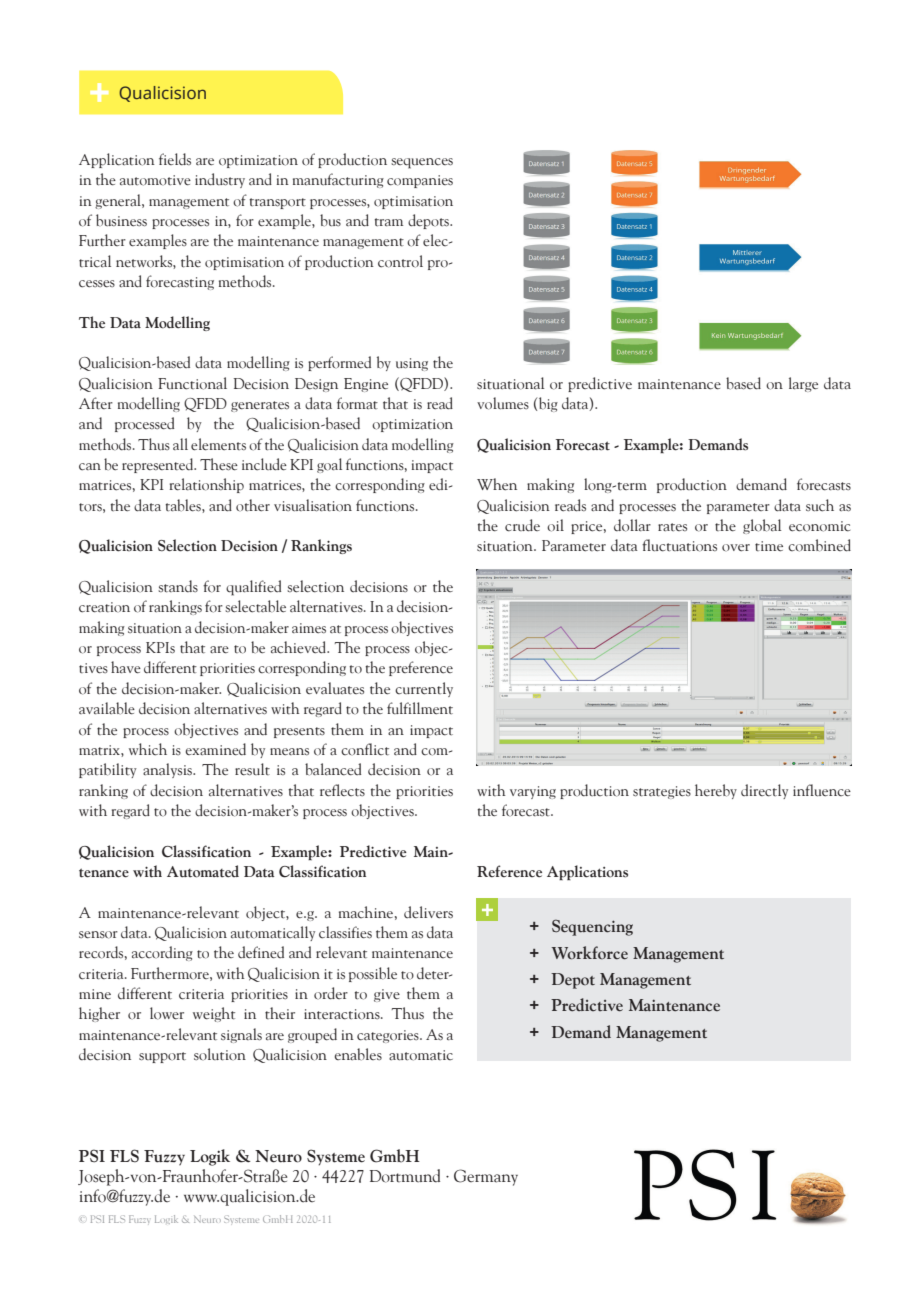  What do you see at coordinates (803, 384) in the screenshot?
I see `large` at bounding box center [803, 384].
